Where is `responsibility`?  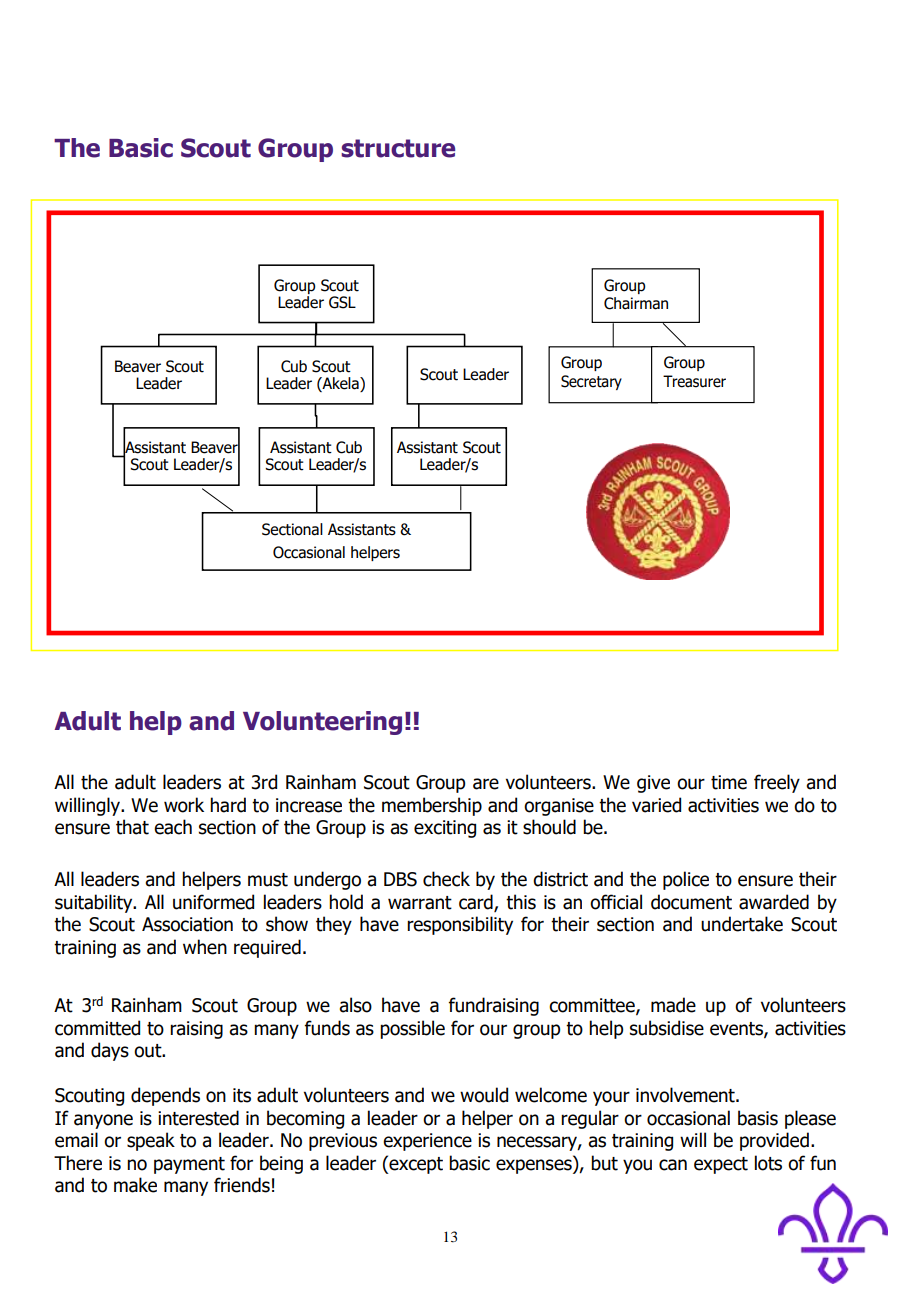 responsibility is located at coordinates (460, 925).
